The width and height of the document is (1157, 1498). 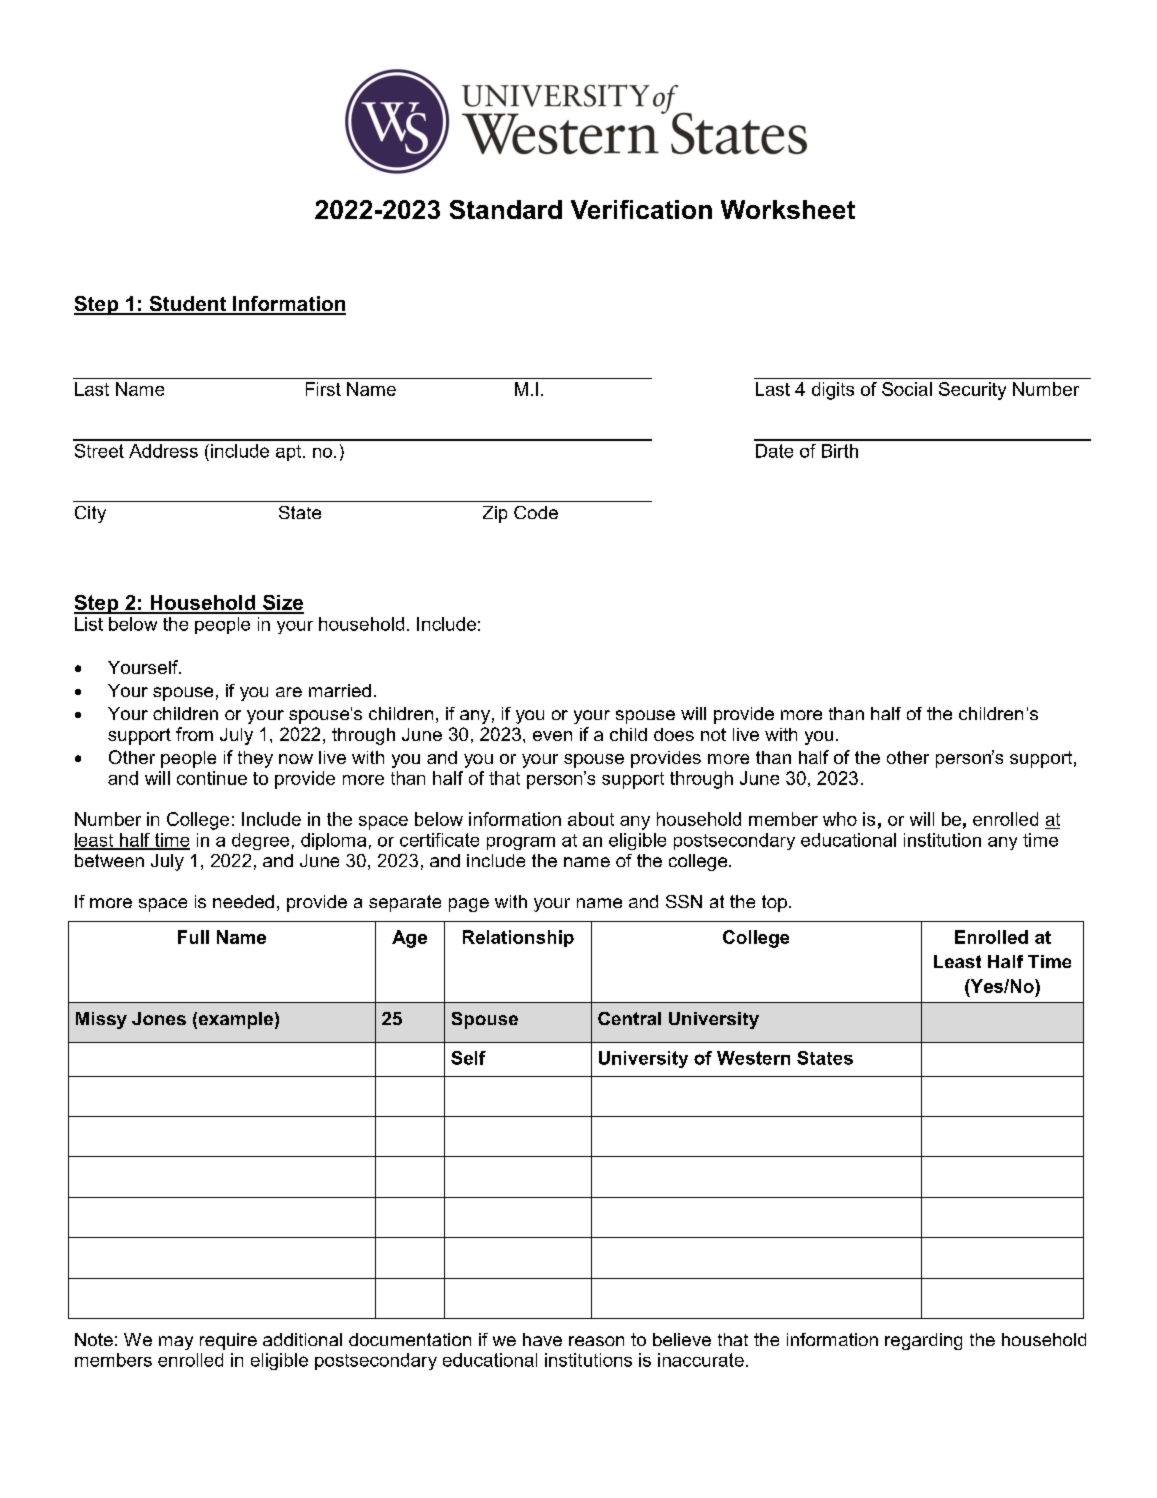 What do you see at coordinates (542, 1339) in the document?
I see `have` at bounding box center [542, 1339].
